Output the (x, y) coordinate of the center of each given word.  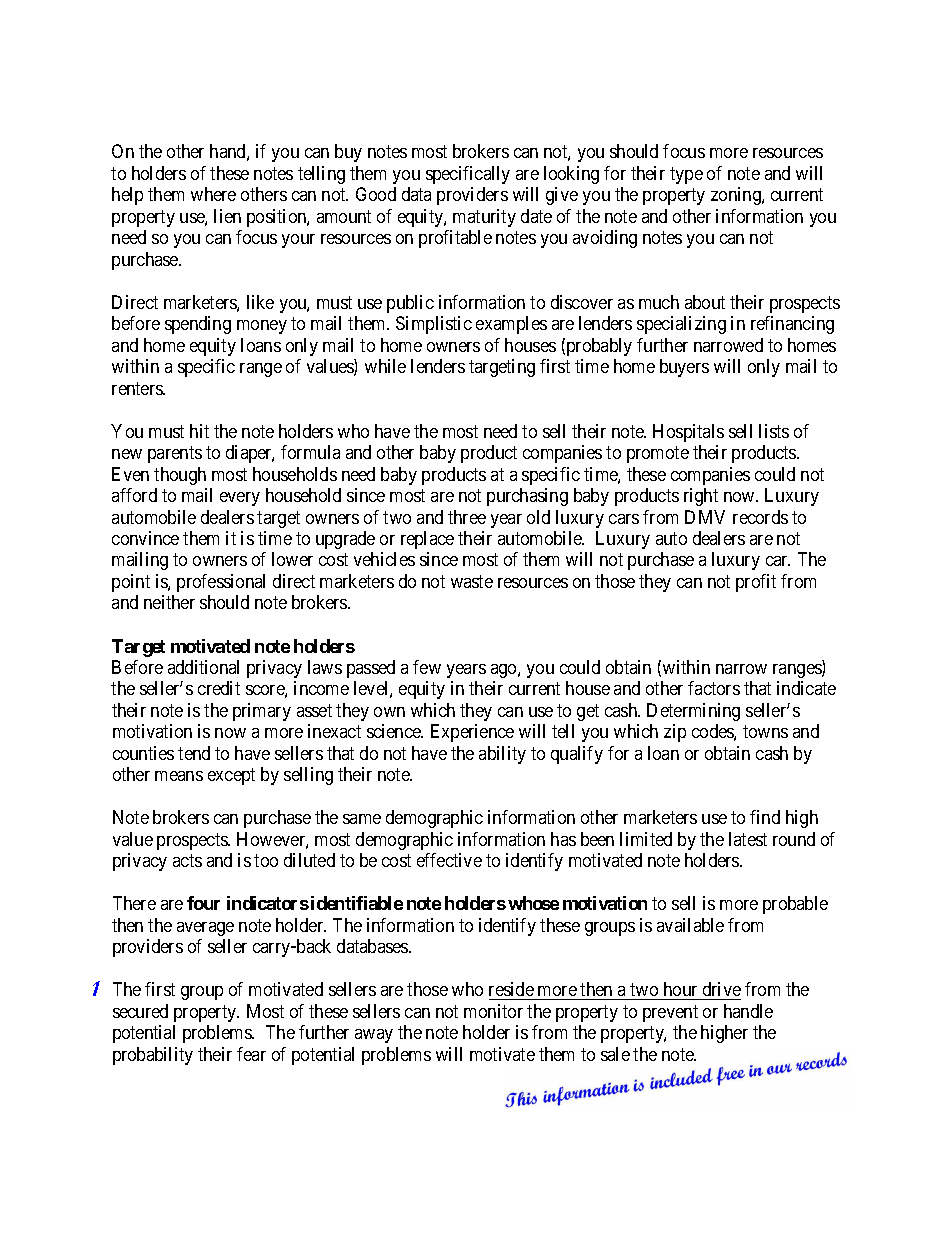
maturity (484, 218)
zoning (737, 196)
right (701, 497)
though (180, 476)
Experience (472, 733)
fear (251, 1054)
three (467, 517)
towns (765, 732)
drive (722, 989)
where (213, 194)
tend (194, 753)
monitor (493, 1011)
